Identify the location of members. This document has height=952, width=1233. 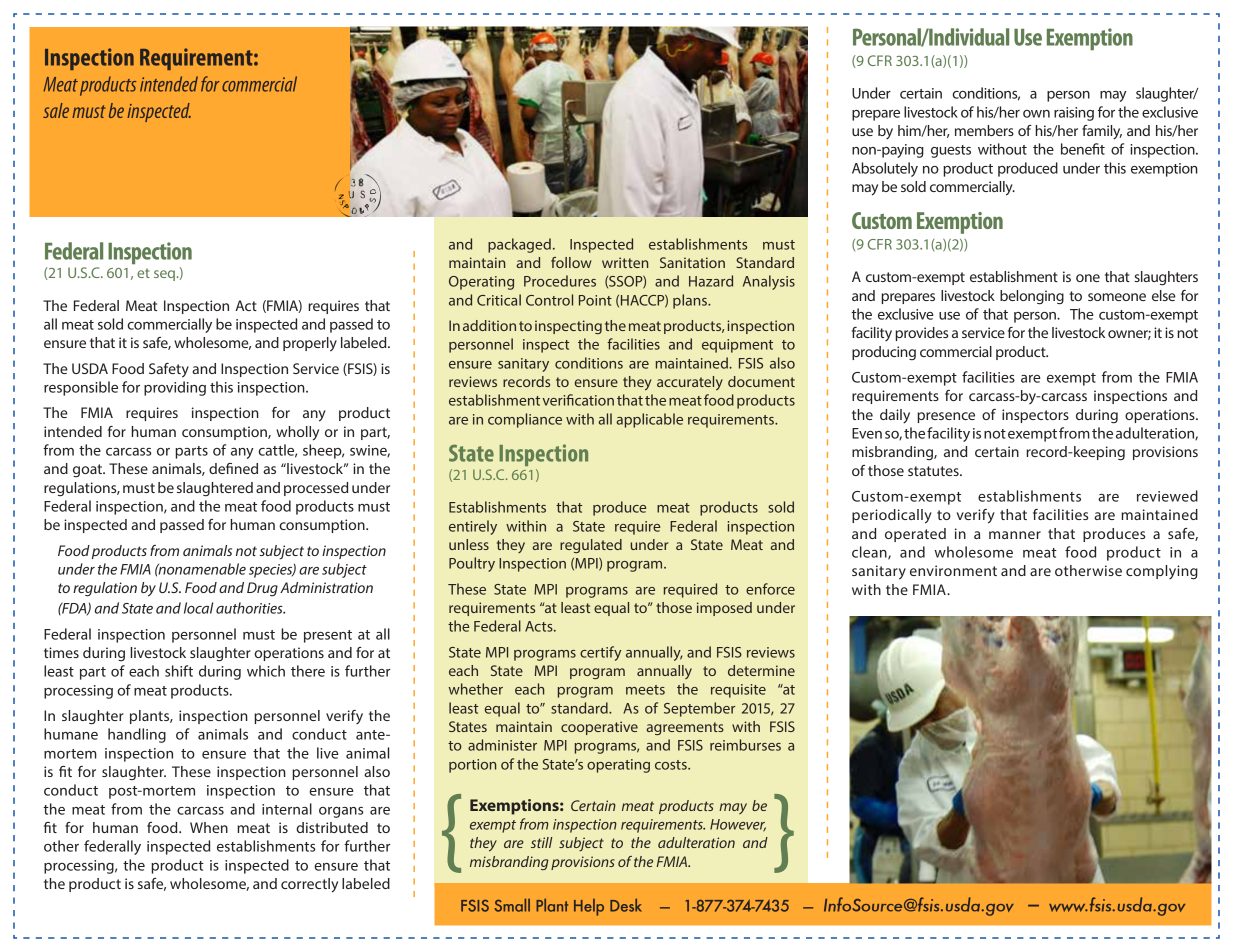
(984, 130).
